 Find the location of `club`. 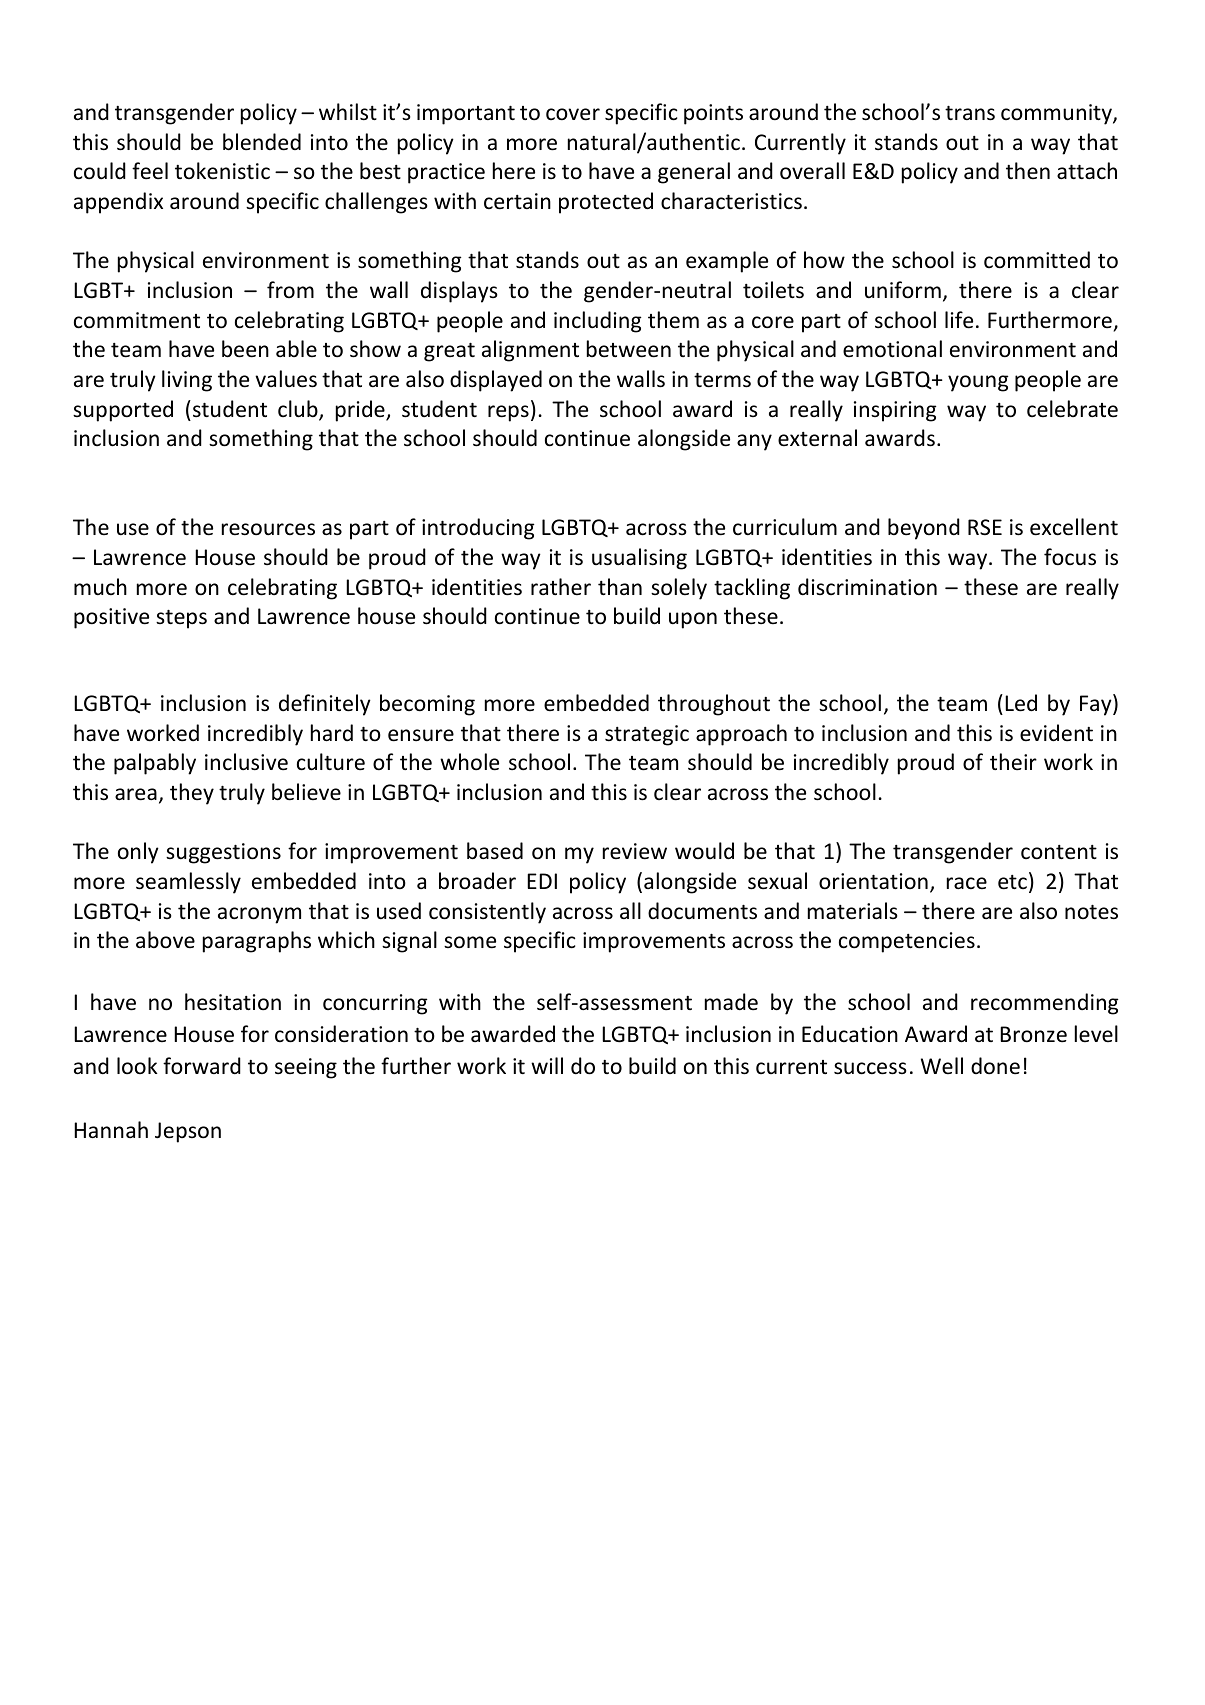

club is located at coordinates (299, 410).
